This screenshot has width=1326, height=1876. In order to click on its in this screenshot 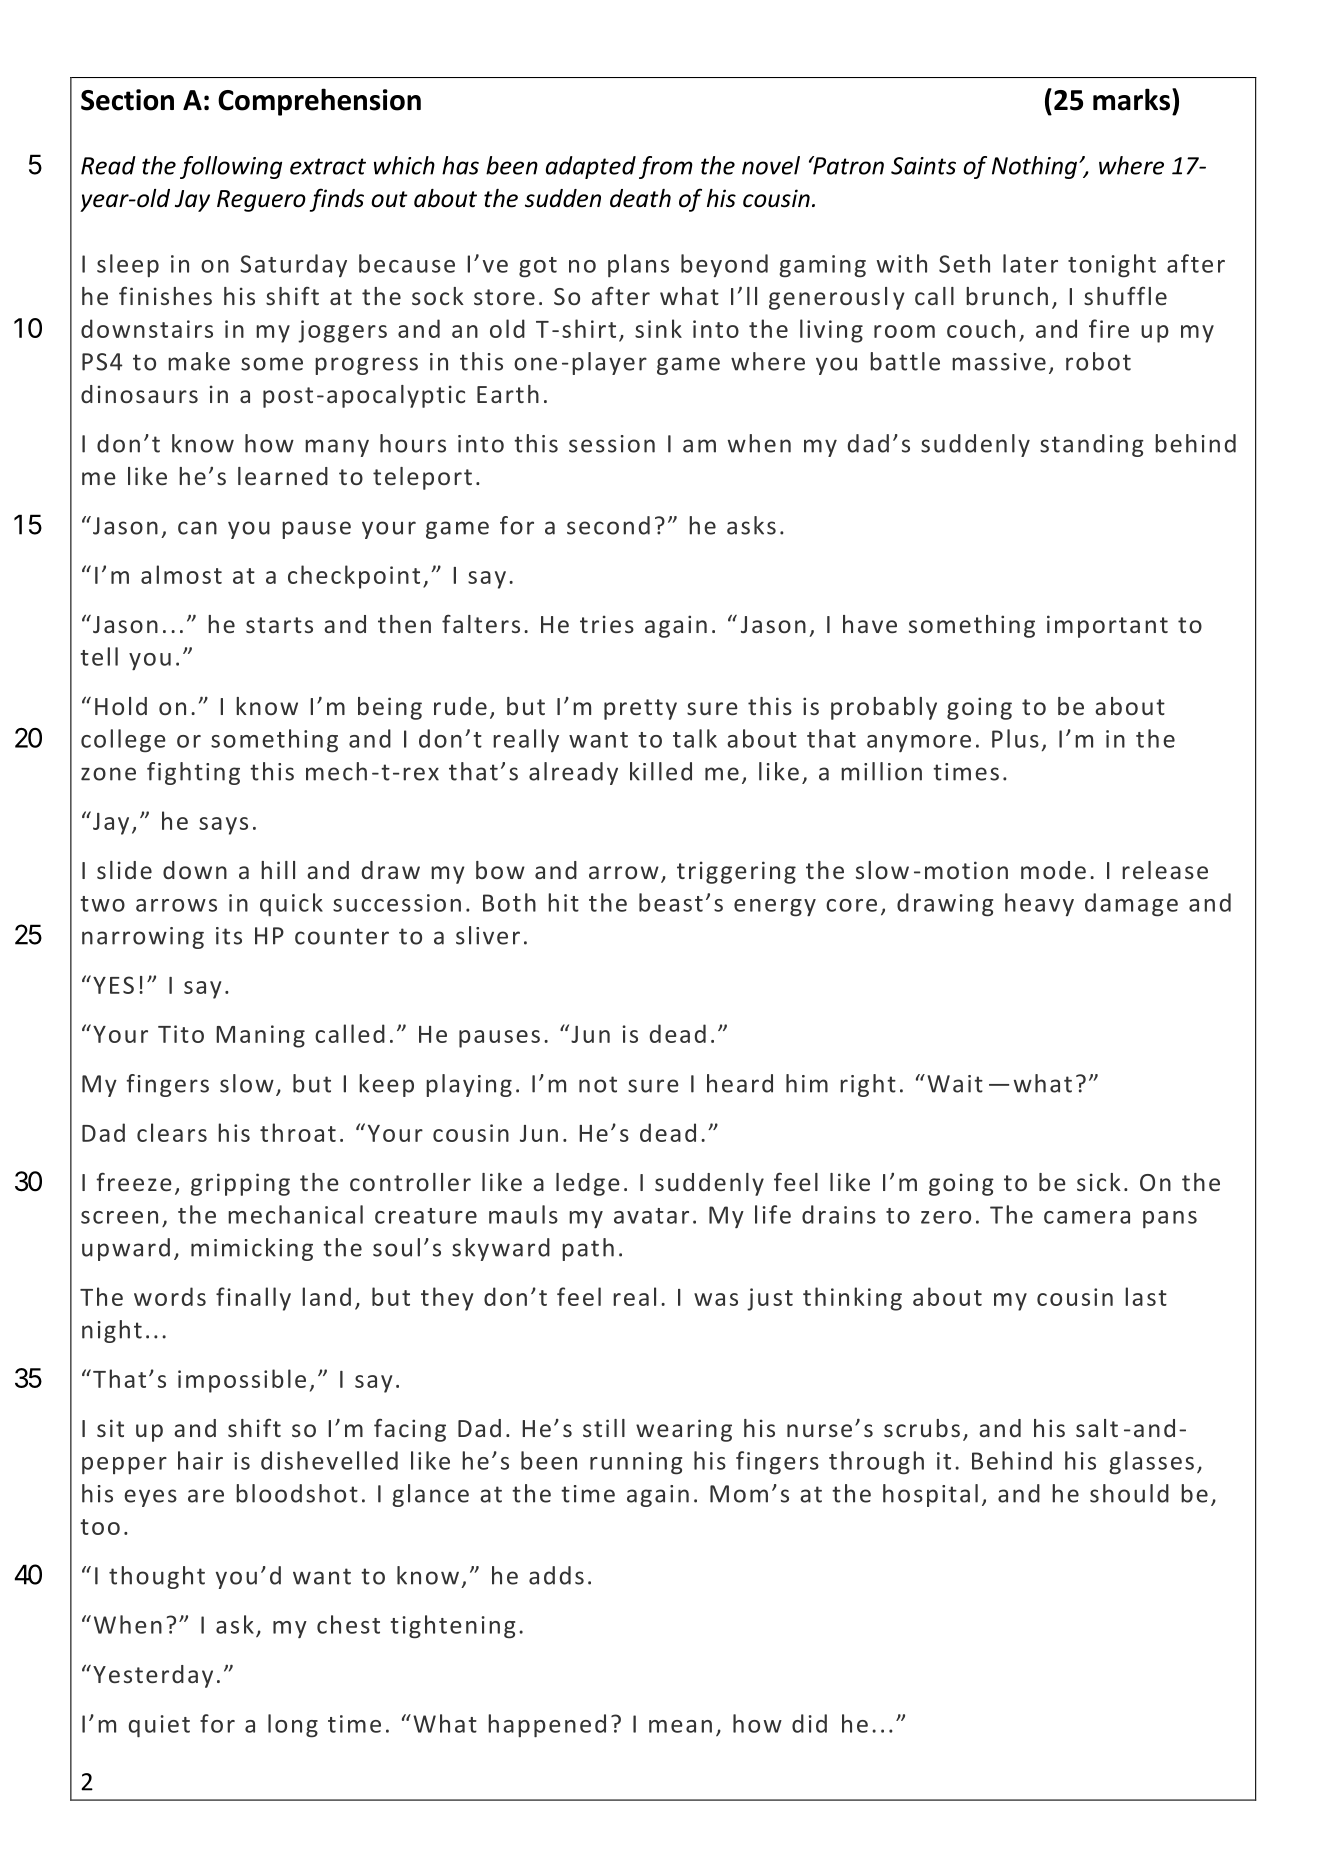, I will do `click(229, 936)`.
